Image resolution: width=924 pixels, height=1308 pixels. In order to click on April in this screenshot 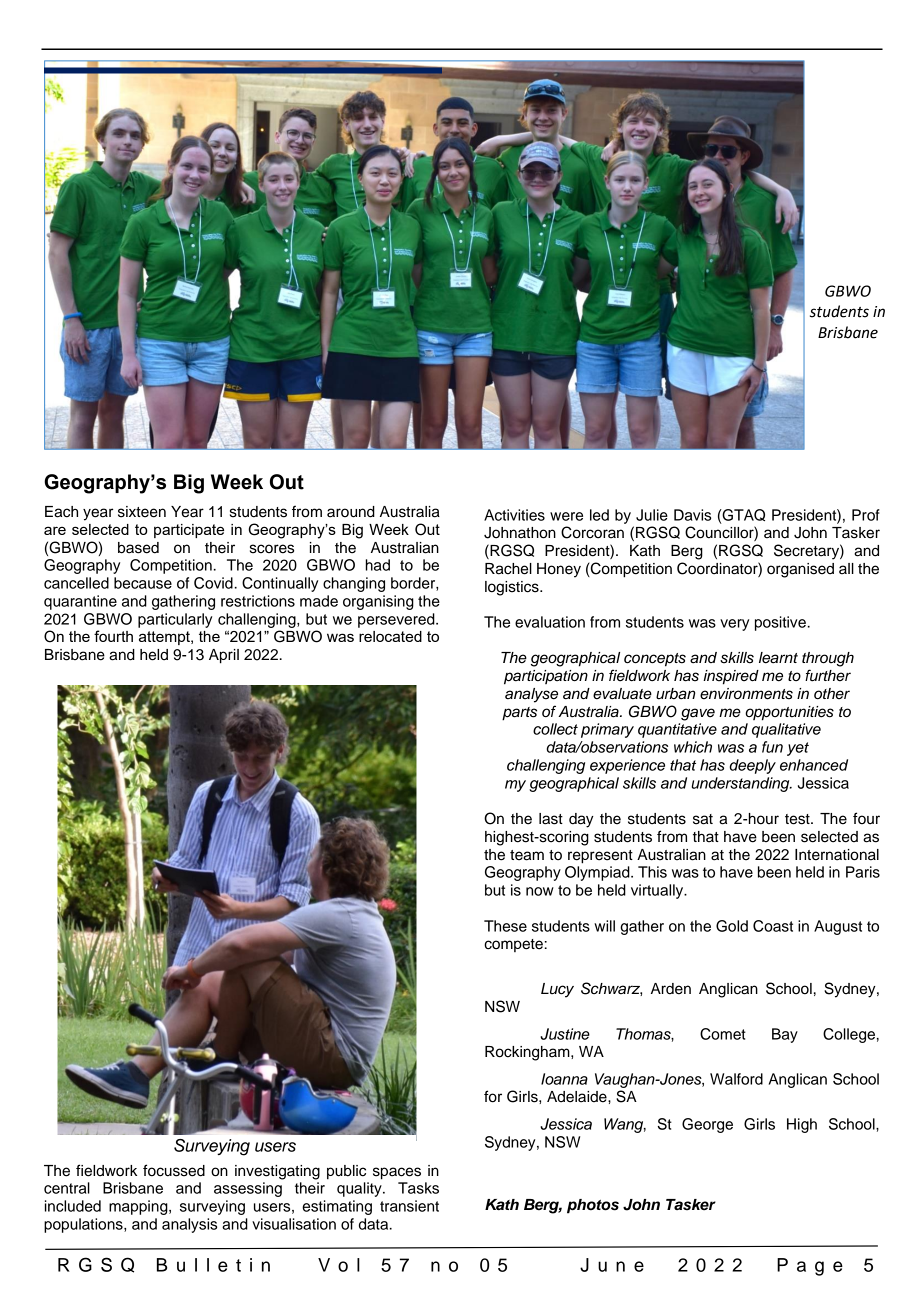, I will do `click(224, 656)`.
